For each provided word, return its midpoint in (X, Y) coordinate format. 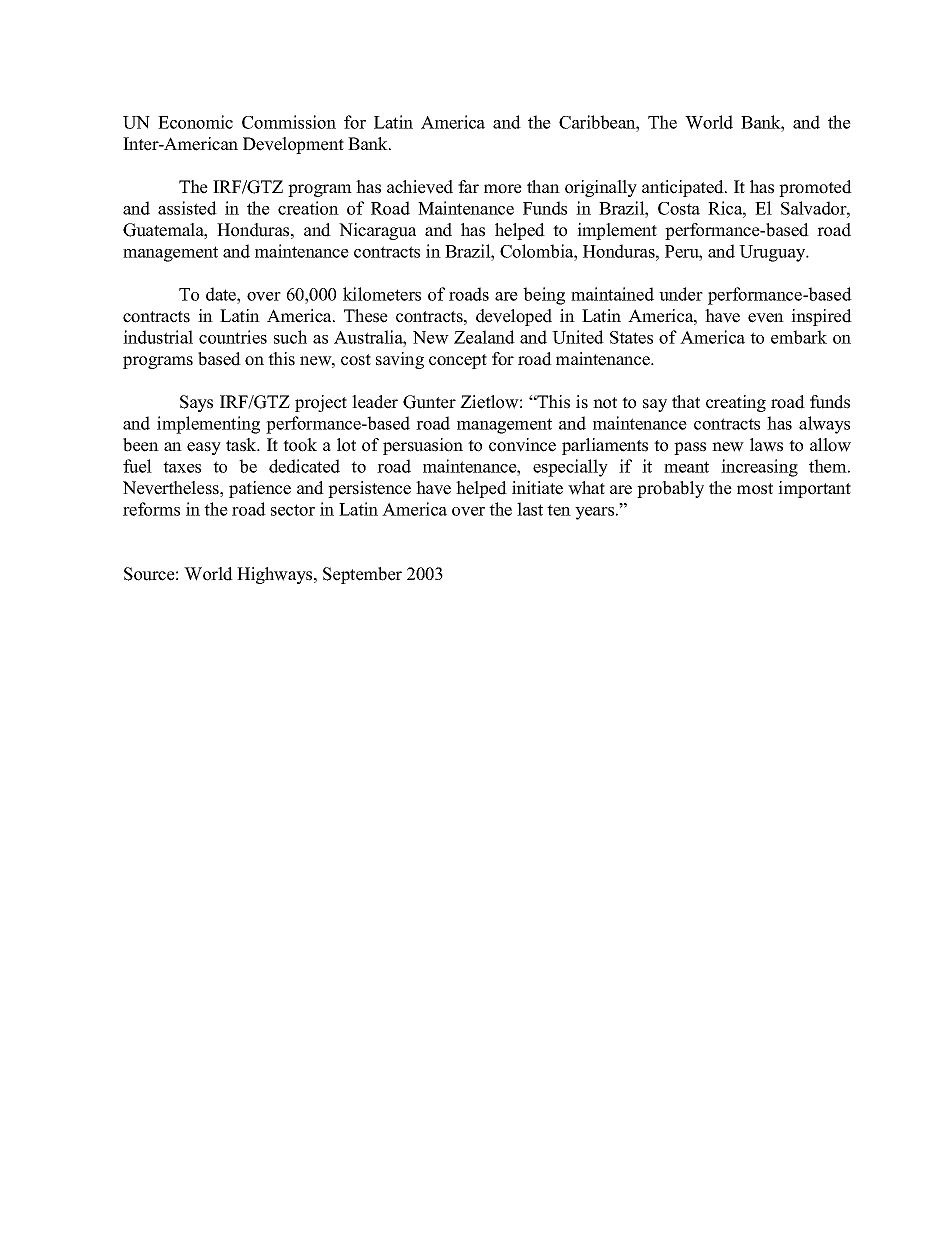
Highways (276, 575)
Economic (195, 122)
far (468, 186)
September (362, 575)
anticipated (684, 188)
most (755, 489)
